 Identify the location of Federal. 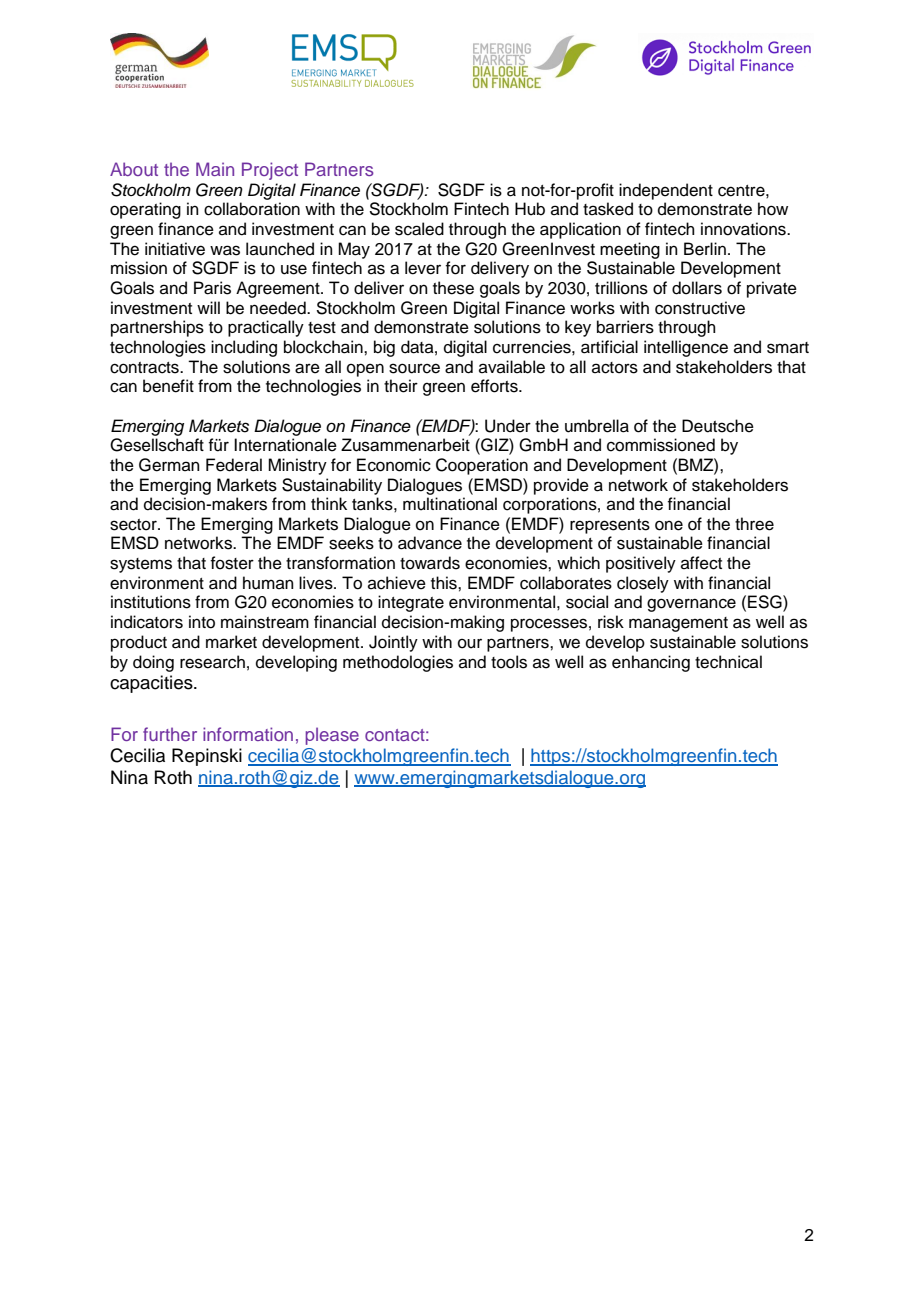
(234, 465).
